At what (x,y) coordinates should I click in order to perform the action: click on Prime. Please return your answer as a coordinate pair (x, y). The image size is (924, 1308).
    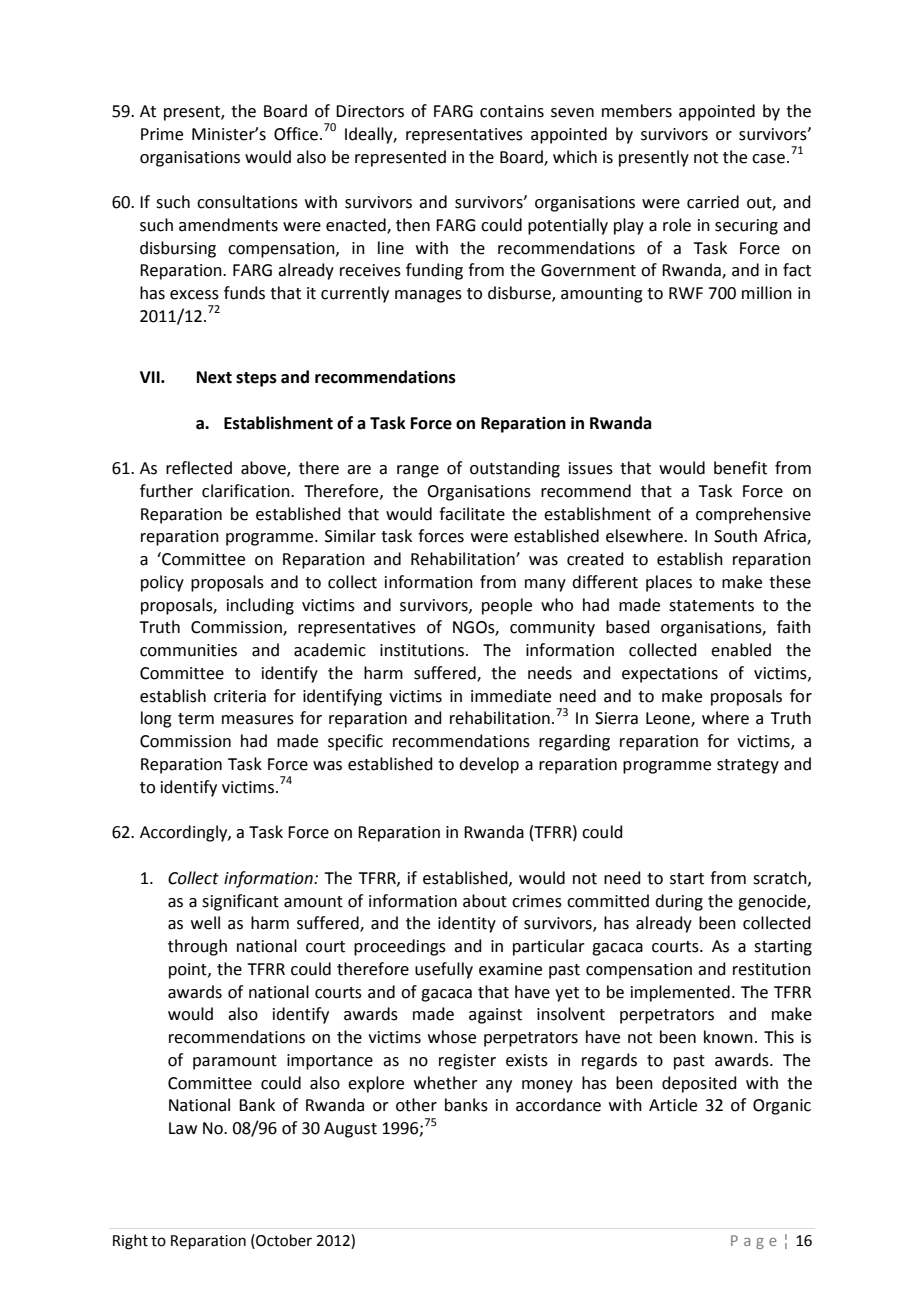
    Looking at the image, I should click on (162, 134).
